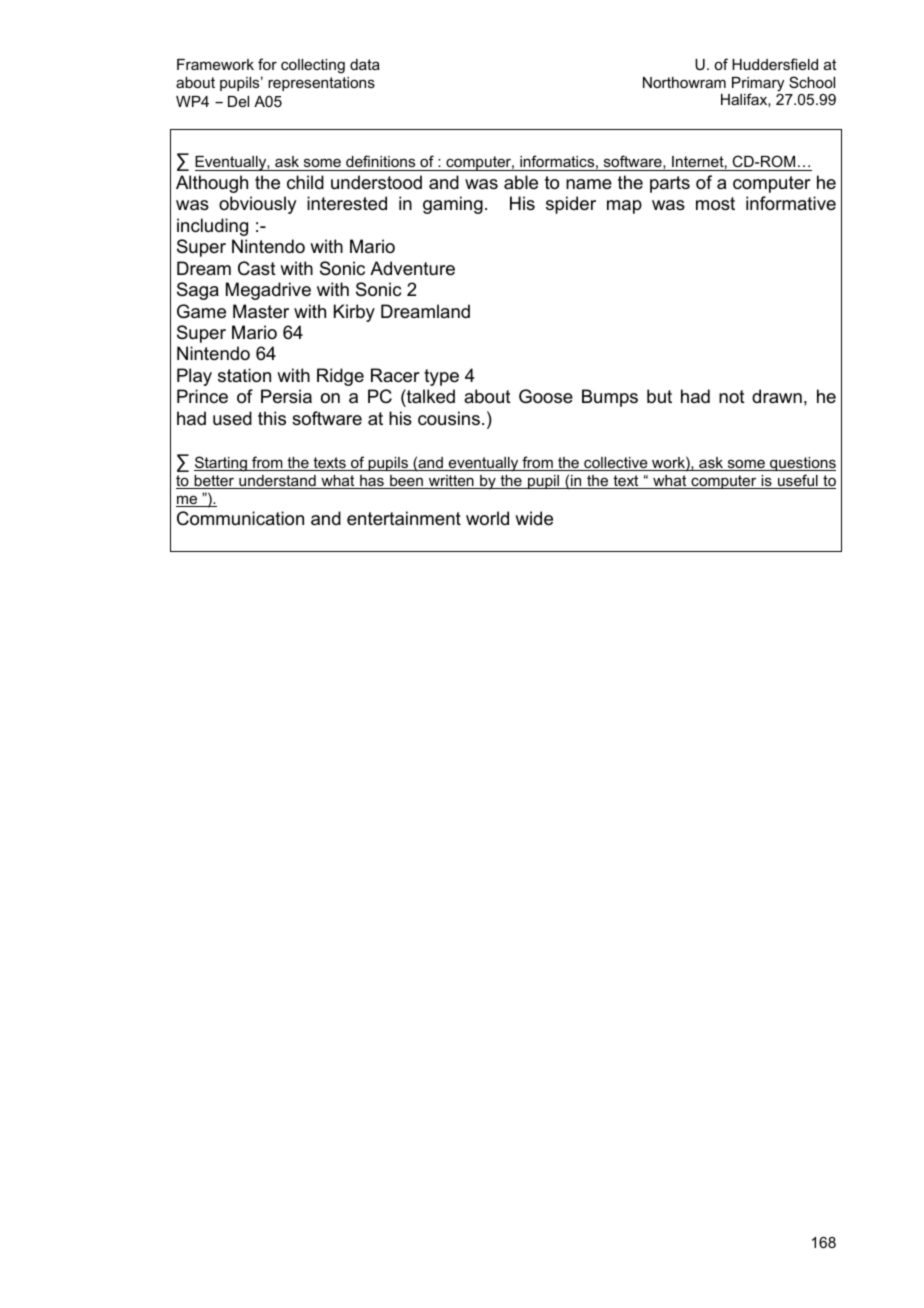 This screenshot has width=924, height=1308. What do you see at coordinates (412, 268) in the screenshot?
I see `Adventure` at bounding box center [412, 268].
